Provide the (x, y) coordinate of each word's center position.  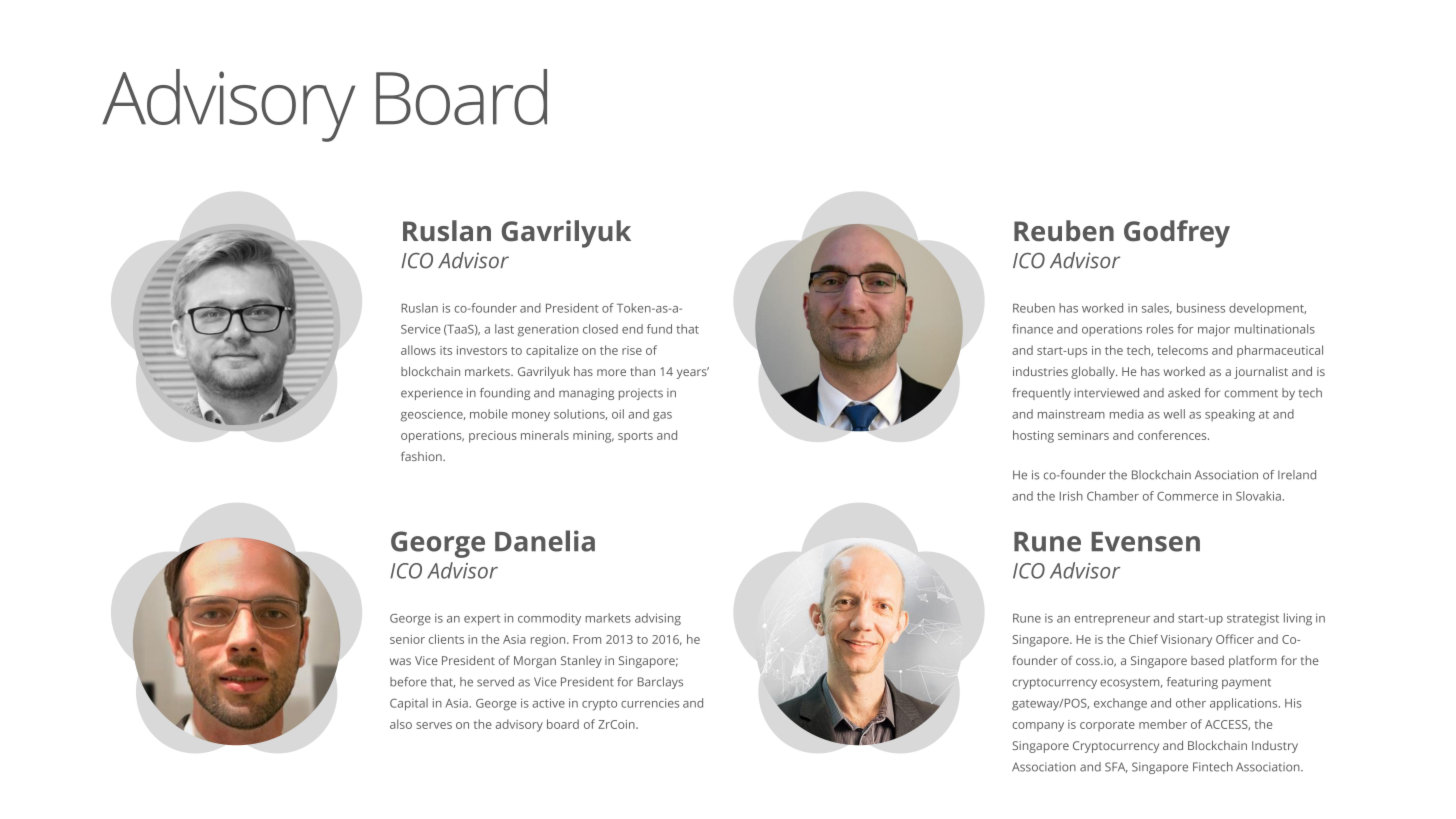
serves (434, 725)
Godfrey (1177, 234)
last (504, 329)
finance (1032, 329)
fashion (422, 456)
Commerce (1187, 496)
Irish (1071, 496)
